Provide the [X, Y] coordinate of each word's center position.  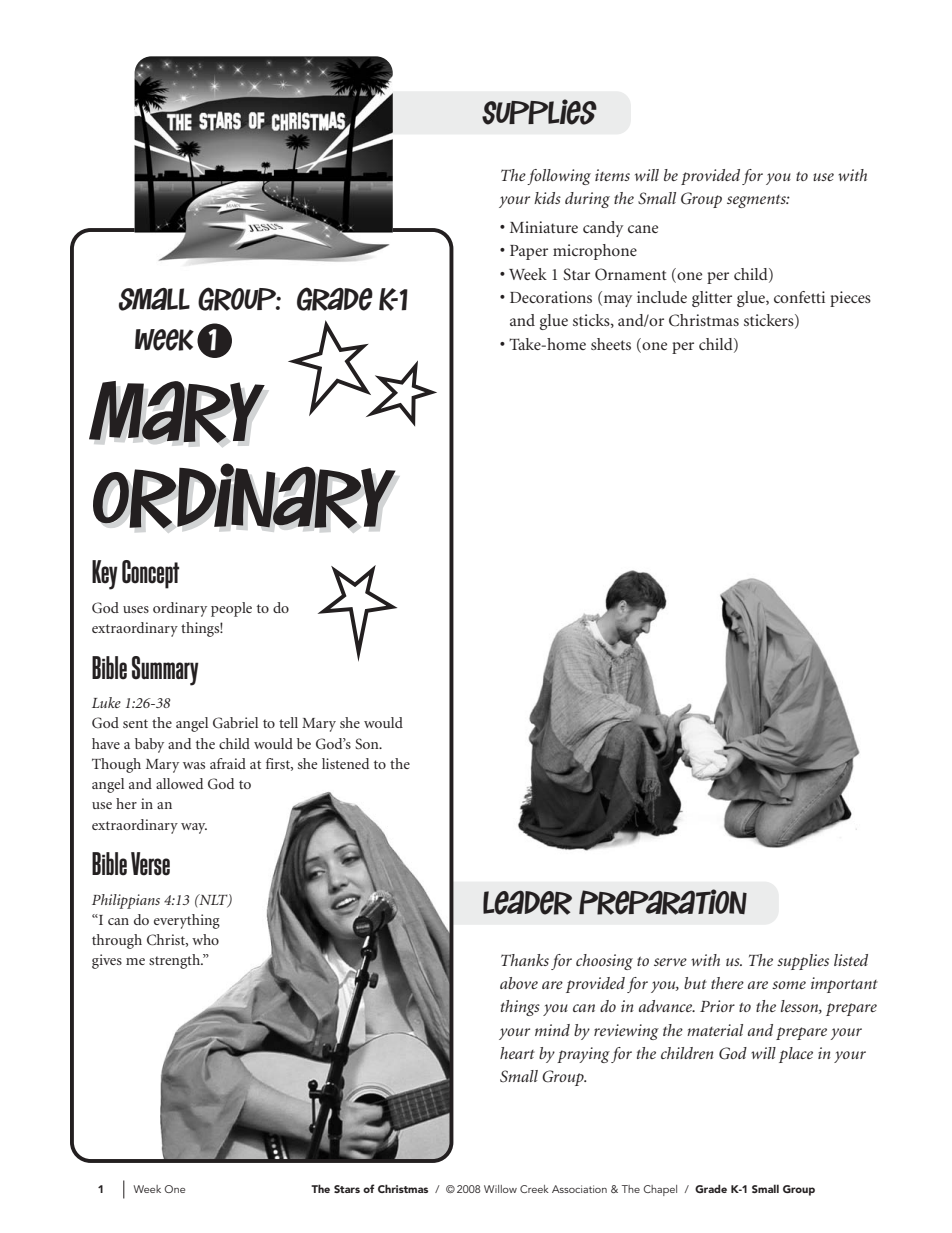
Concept [150, 574]
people [231, 609]
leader [527, 902]
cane [643, 229]
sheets [611, 344]
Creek [534, 1189]
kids [547, 198]
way [194, 828]
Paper [529, 252]
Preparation [663, 902]
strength [176, 961]
